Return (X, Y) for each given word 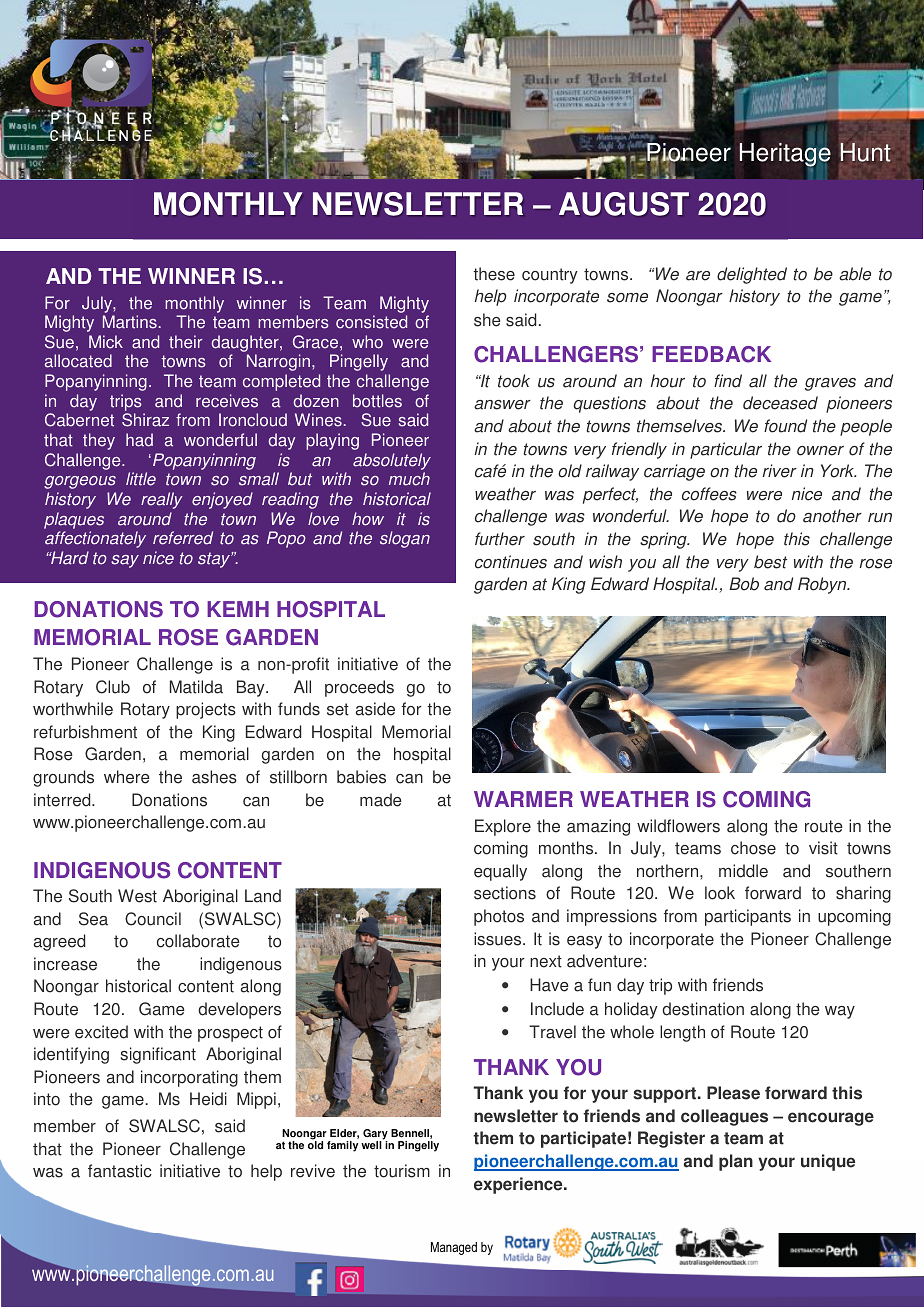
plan (736, 1162)
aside (375, 709)
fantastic (120, 1171)
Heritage (785, 156)
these (494, 274)
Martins (130, 322)
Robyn (823, 585)
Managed (454, 1248)
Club (113, 687)
